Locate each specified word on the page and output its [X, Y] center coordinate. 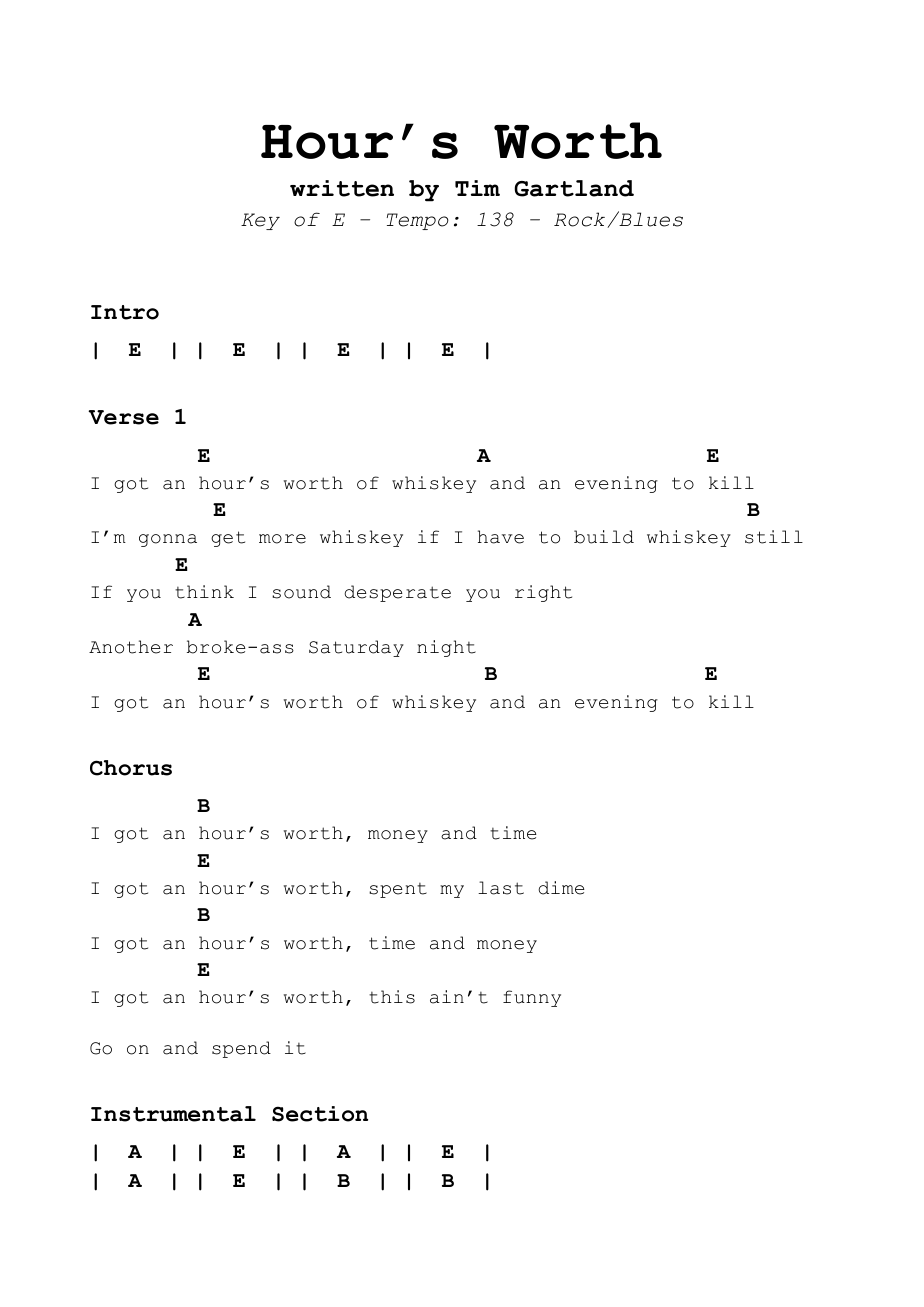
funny [532, 998]
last [501, 888]
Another [131, 647]
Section [320, 1114]
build [604, 537]
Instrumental [173, 1114]
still [774, 537]
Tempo [418, 221]
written [342, 188]
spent [398, 890]
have [501, 537]
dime [561, 888]
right [543, 593]
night [446, 648]
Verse [123, 417]
